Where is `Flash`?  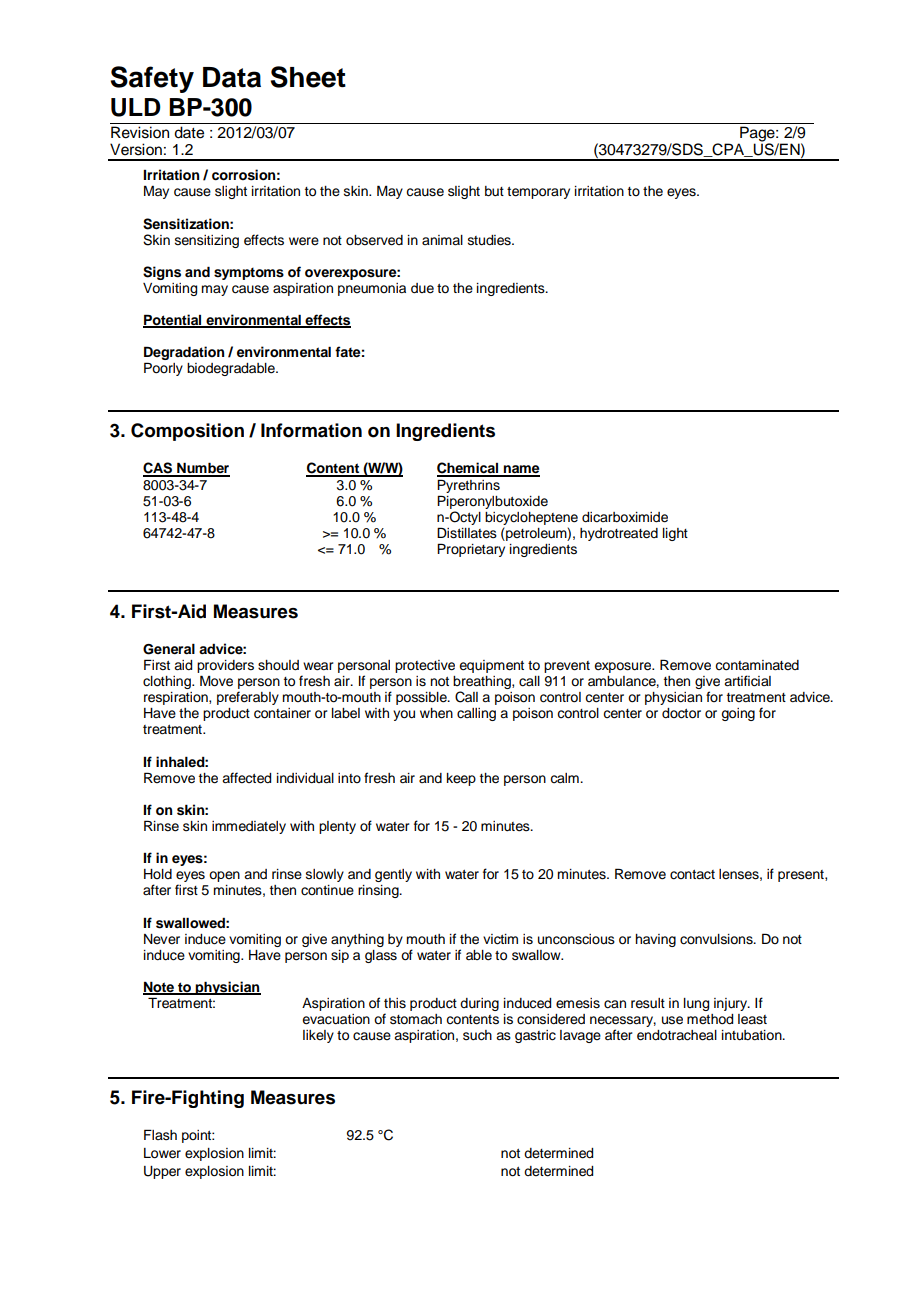
Flash is located at coordinates (160, 1135).
